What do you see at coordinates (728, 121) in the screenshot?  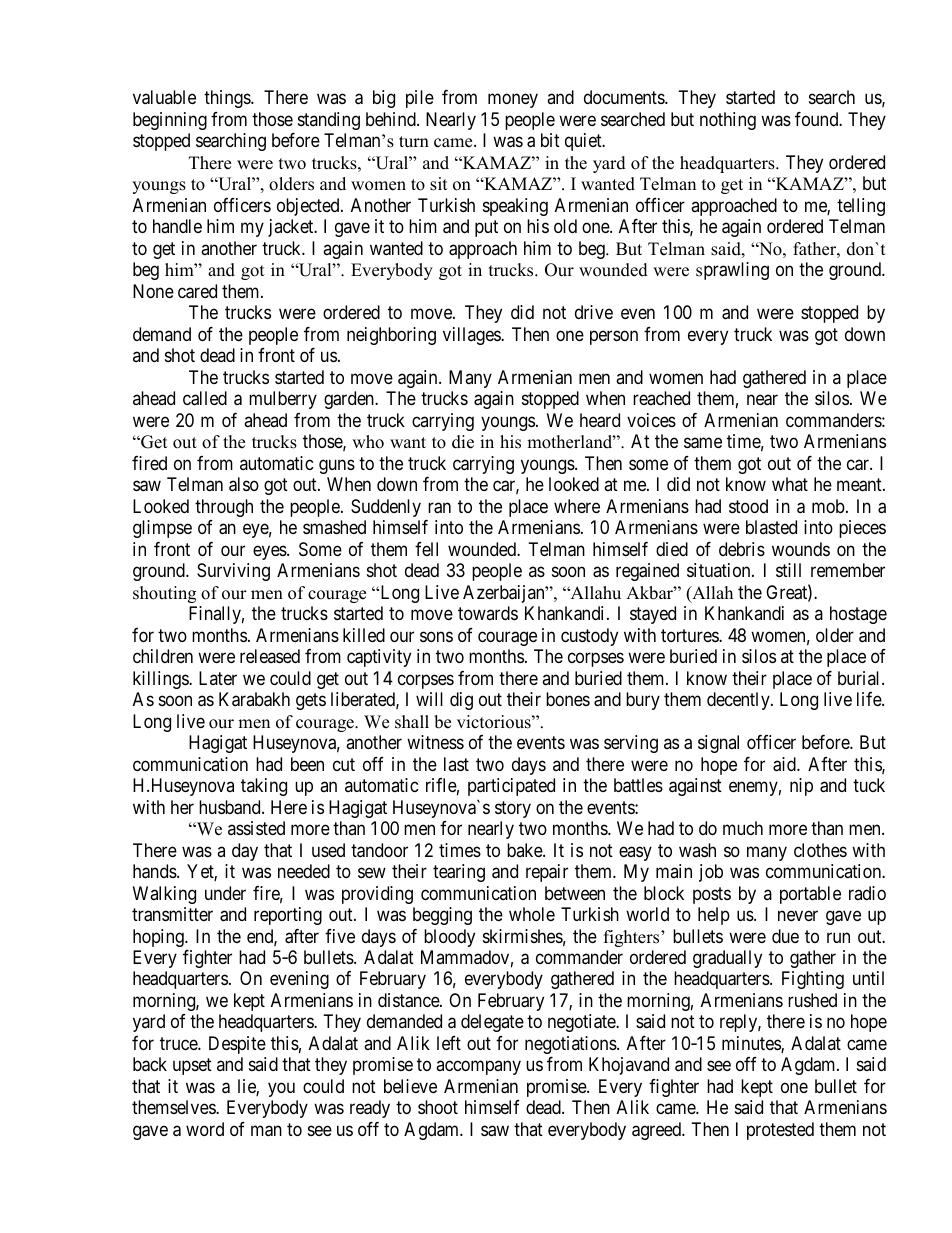 I see `nothing` at bounding box center [728, 121].
